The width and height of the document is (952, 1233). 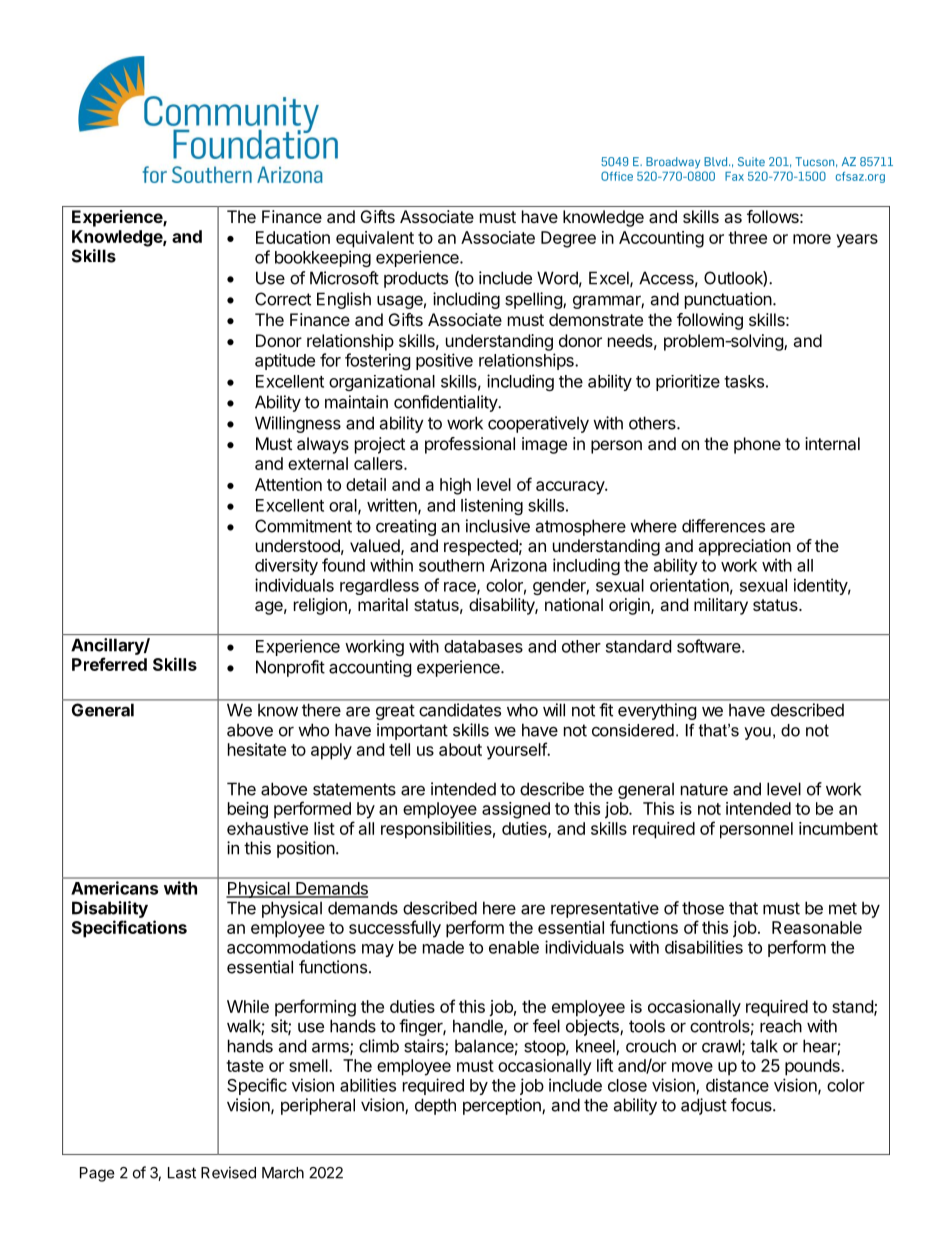 I want to click on products, so click(x=416, y=279).
